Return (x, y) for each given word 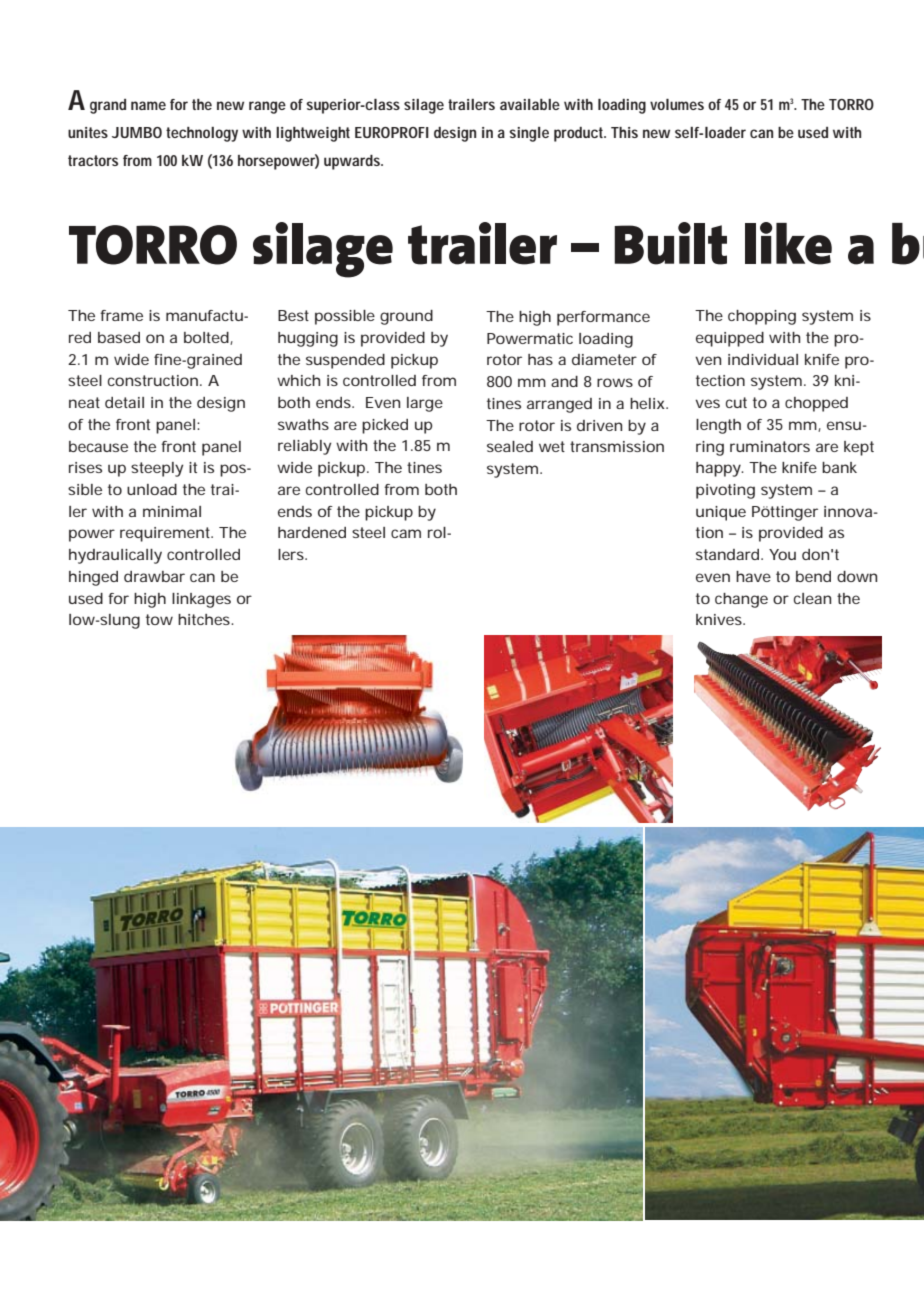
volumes (677, 104)
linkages (201, 600)
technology (202, 134)
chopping (762, 317)
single (529, 134)
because (98, 446)
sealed (510, 446)
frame (121, 315)
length (718, 426)
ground (406, 317)
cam (406, 533)
